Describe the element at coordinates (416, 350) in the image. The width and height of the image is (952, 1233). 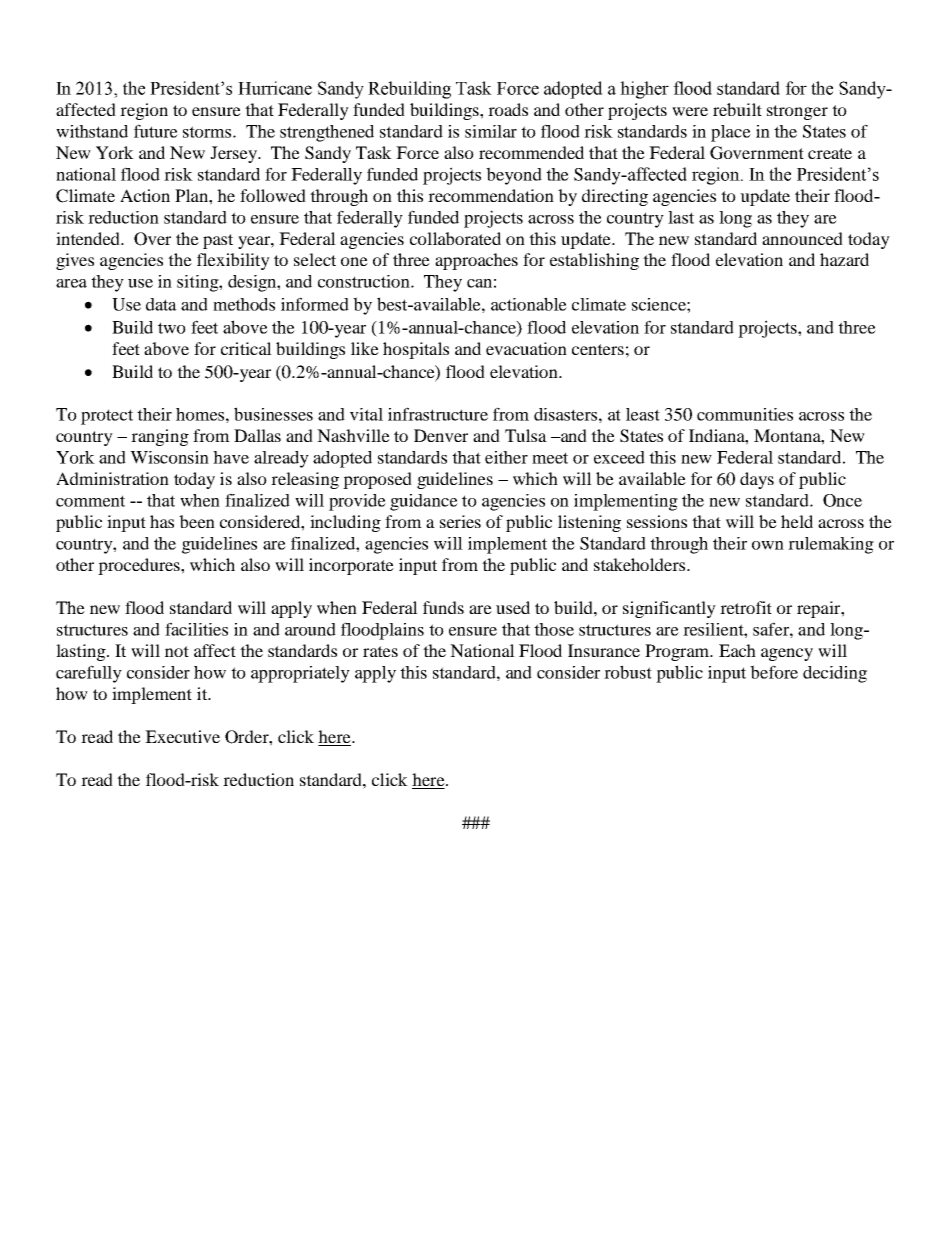
I see `hospitals` at that location.
